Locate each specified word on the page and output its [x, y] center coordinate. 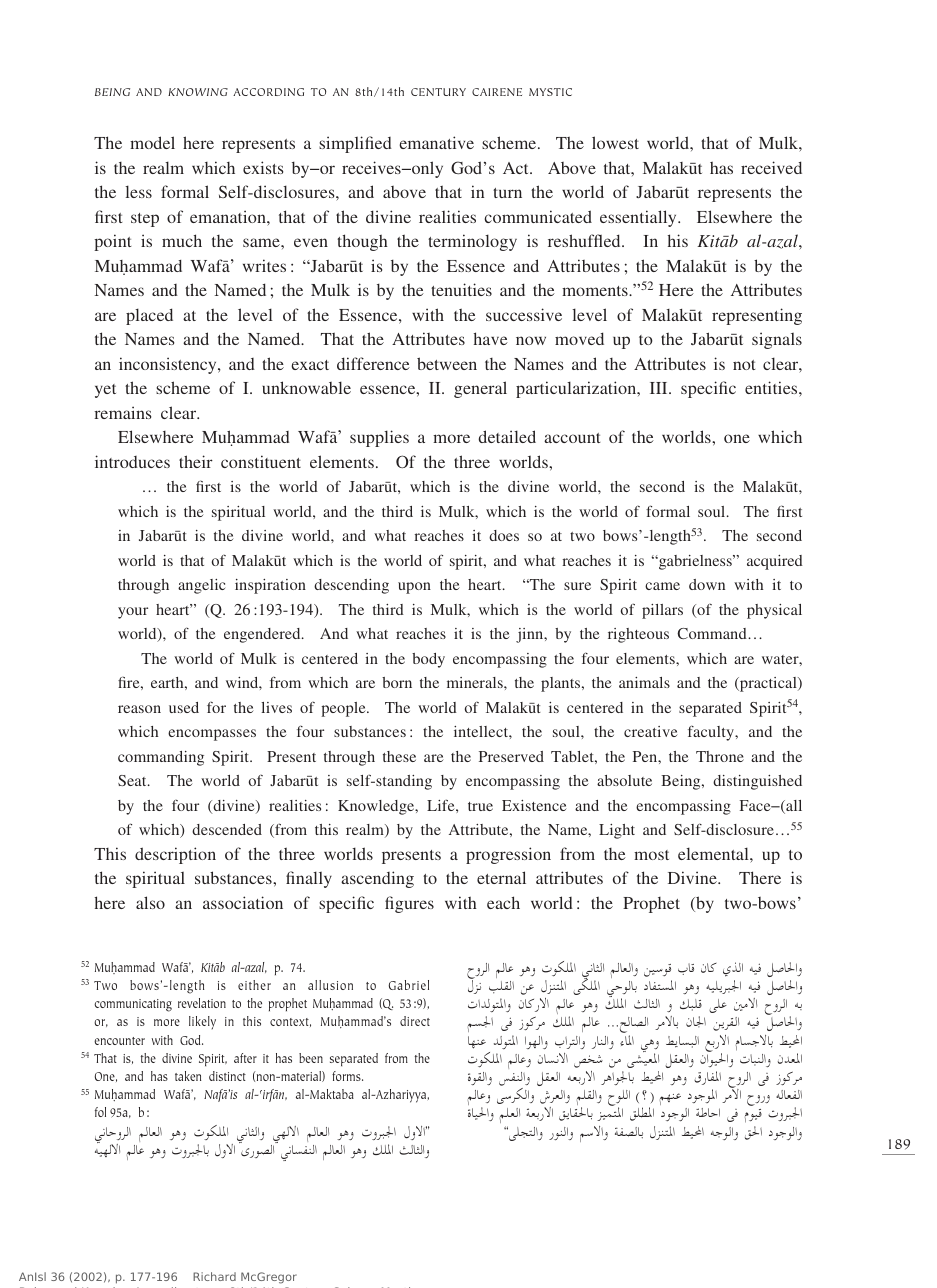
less [138, 191]
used [184, 707]
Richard [214, 1276]
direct [415, 1021]
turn [507, 193]
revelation [202, 1003]
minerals [476, 682]
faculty [712, 733]
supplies [379, 438]
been [311, 1058]
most [651, 855]
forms [347, 1076]
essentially [639, 218]
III [660, 388]
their [196, 461]
